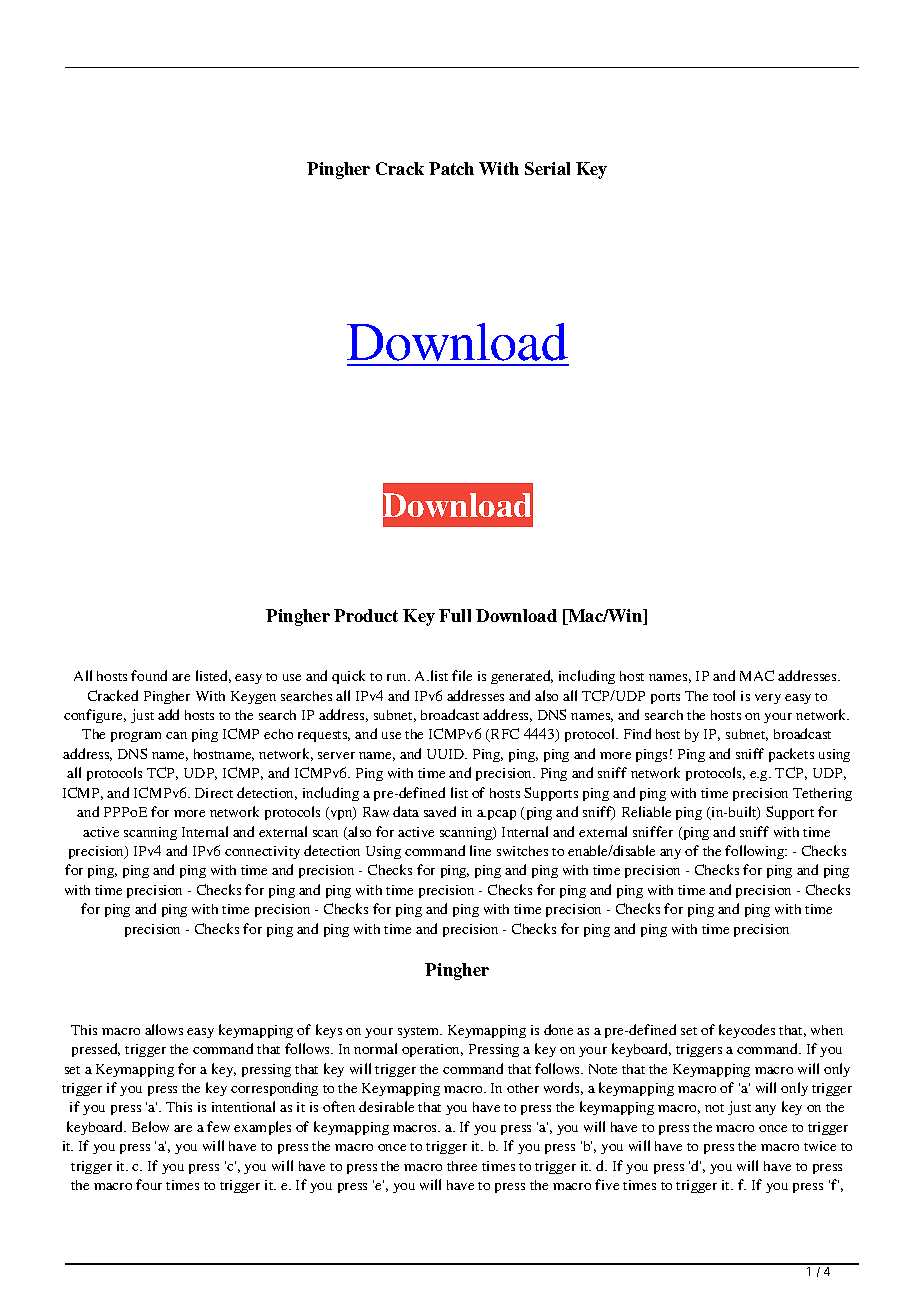 The width and height of the screenshot is (924, 1308). Describe the element at coordinates (724, 695) in the screenshot. I see `tool` at that location.
